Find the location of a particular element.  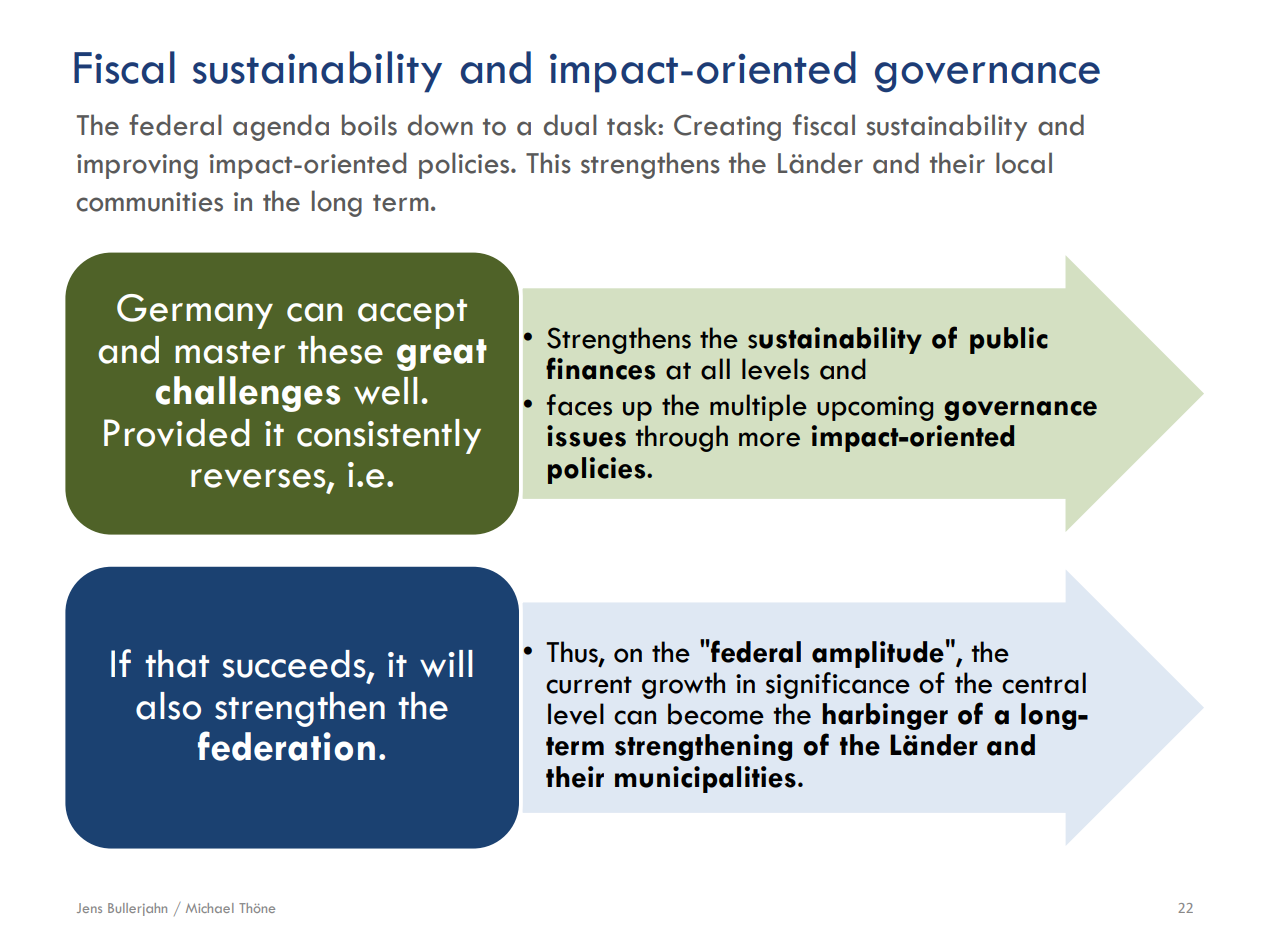

This is located at coordinates (548, 163).
